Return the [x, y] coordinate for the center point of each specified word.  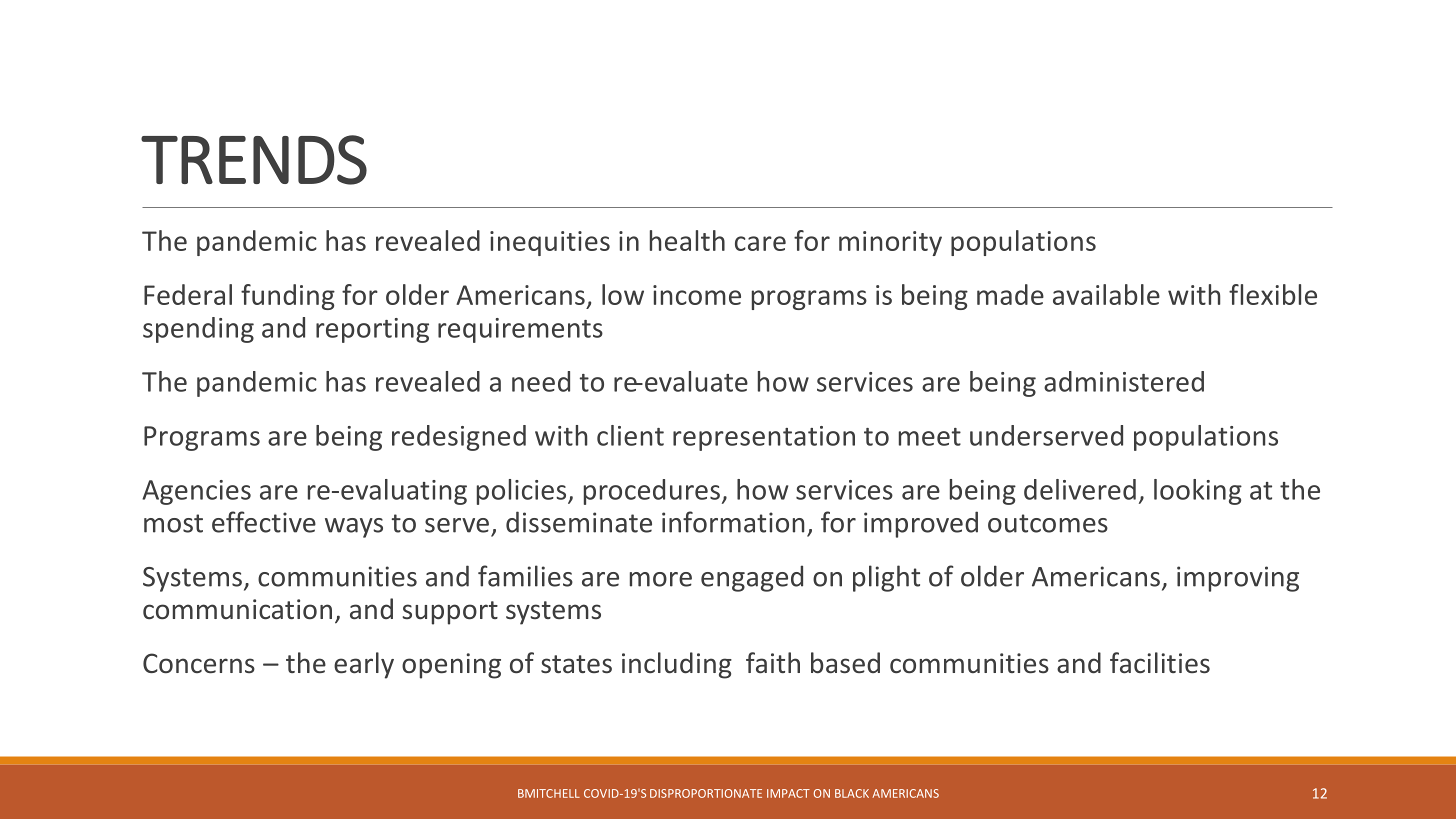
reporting [372, 330]
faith [773, 663]
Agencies [196, 492]
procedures [652, 492]
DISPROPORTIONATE [706, 793]
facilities [1160, 663]
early [364, 665]
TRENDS [254, 160]
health [687, 240]
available [1106, 294]
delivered [1080, 489]
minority [890, 243]
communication [237, 609]
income [697, 295]
